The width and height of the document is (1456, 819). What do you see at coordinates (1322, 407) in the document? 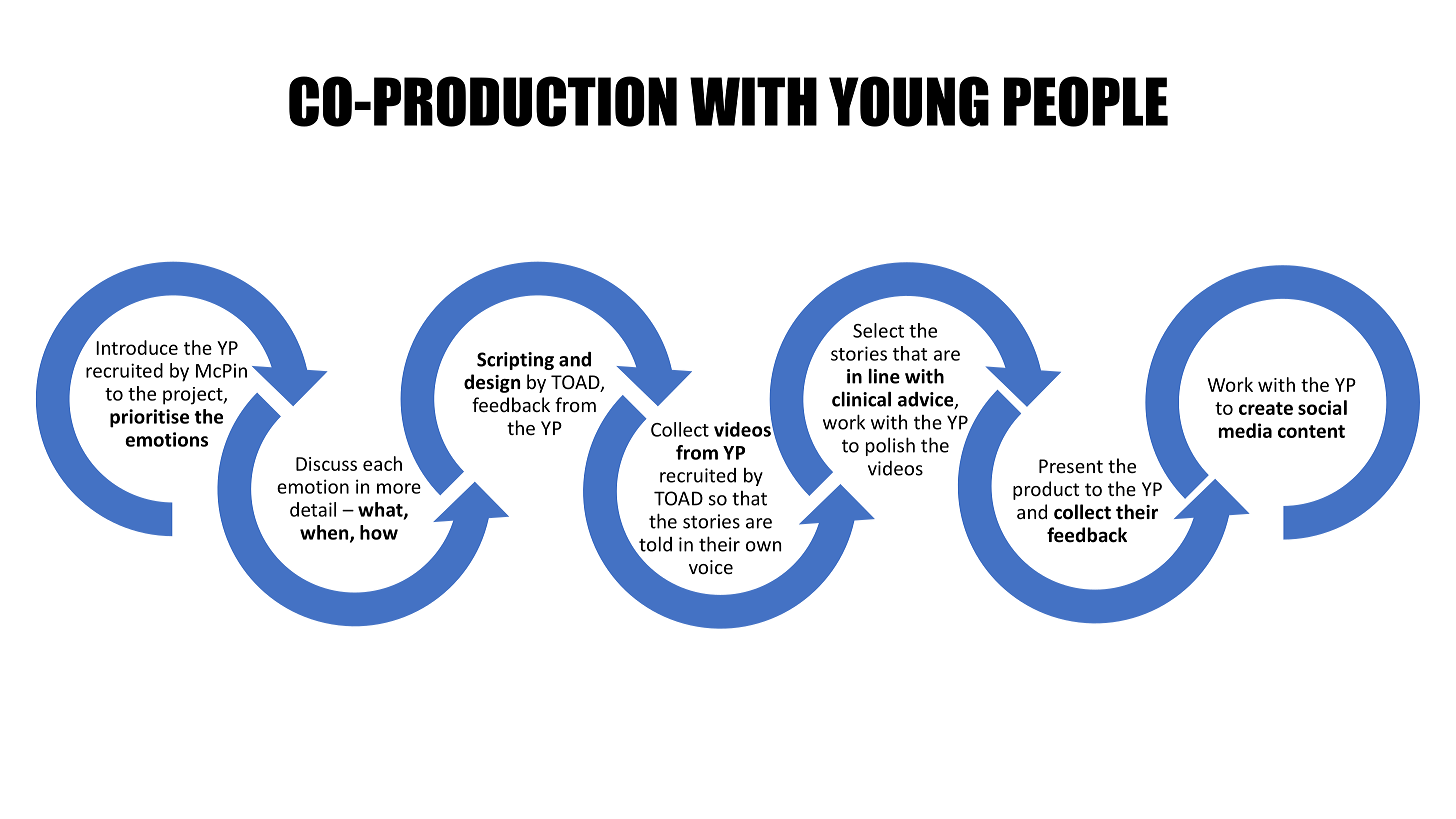
I see `social` at bounding box center [1322, 407].
